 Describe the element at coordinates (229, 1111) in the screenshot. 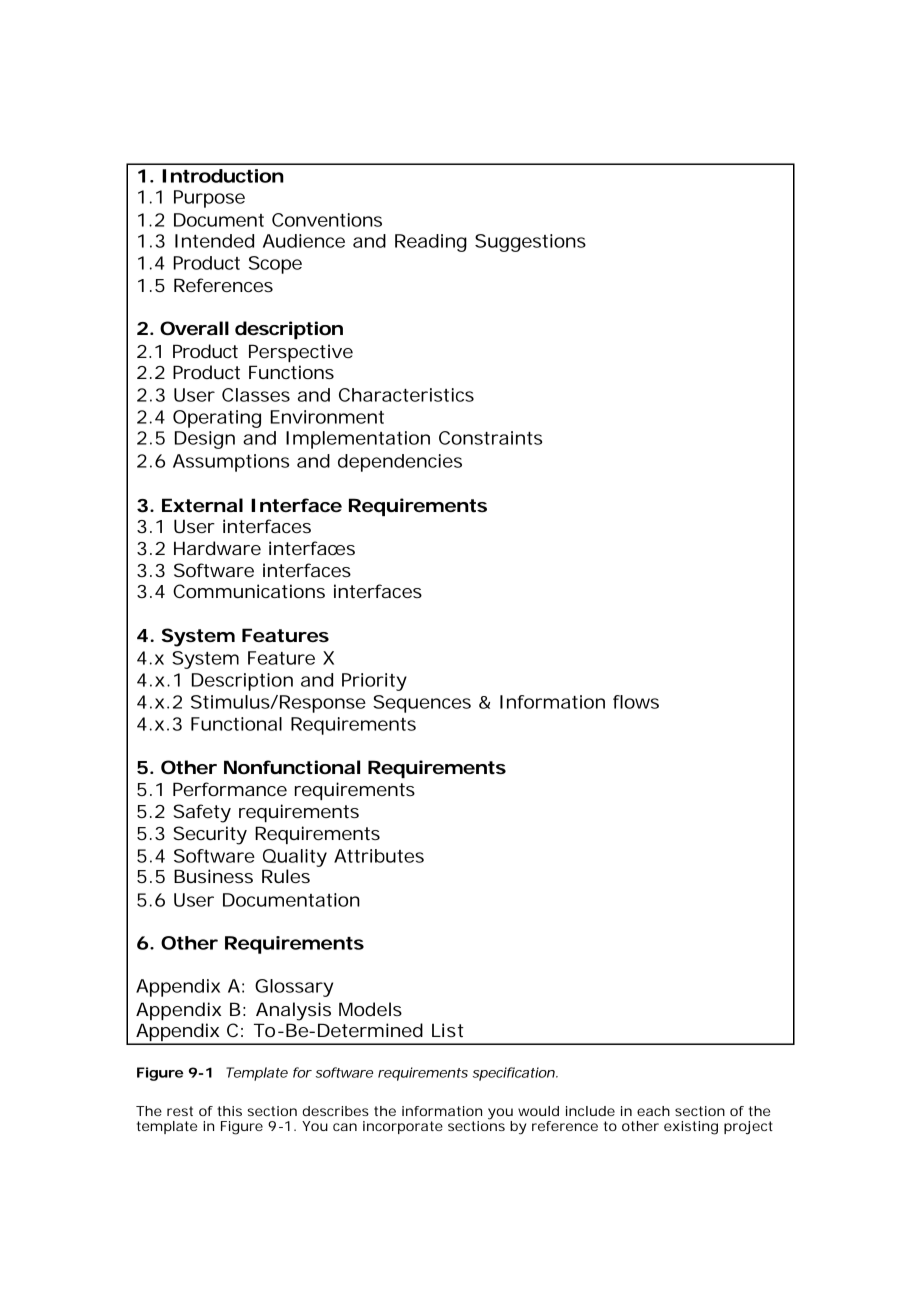

I see `this` at that location.
